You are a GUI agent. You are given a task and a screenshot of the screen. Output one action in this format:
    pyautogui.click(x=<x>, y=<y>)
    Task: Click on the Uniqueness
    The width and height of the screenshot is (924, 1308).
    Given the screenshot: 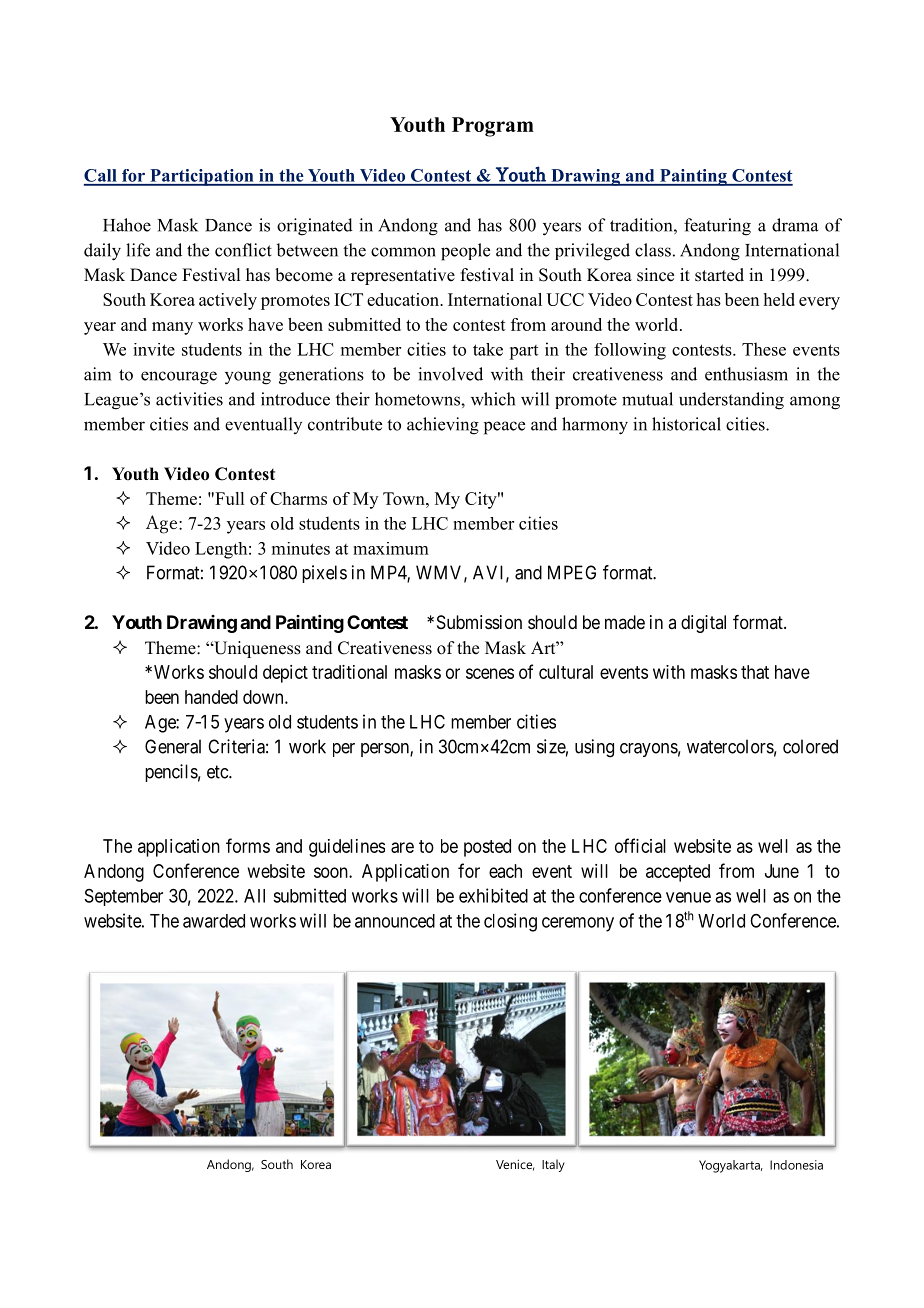 What is the action you would take?
    pyautogui.click(x=256, y=649)
